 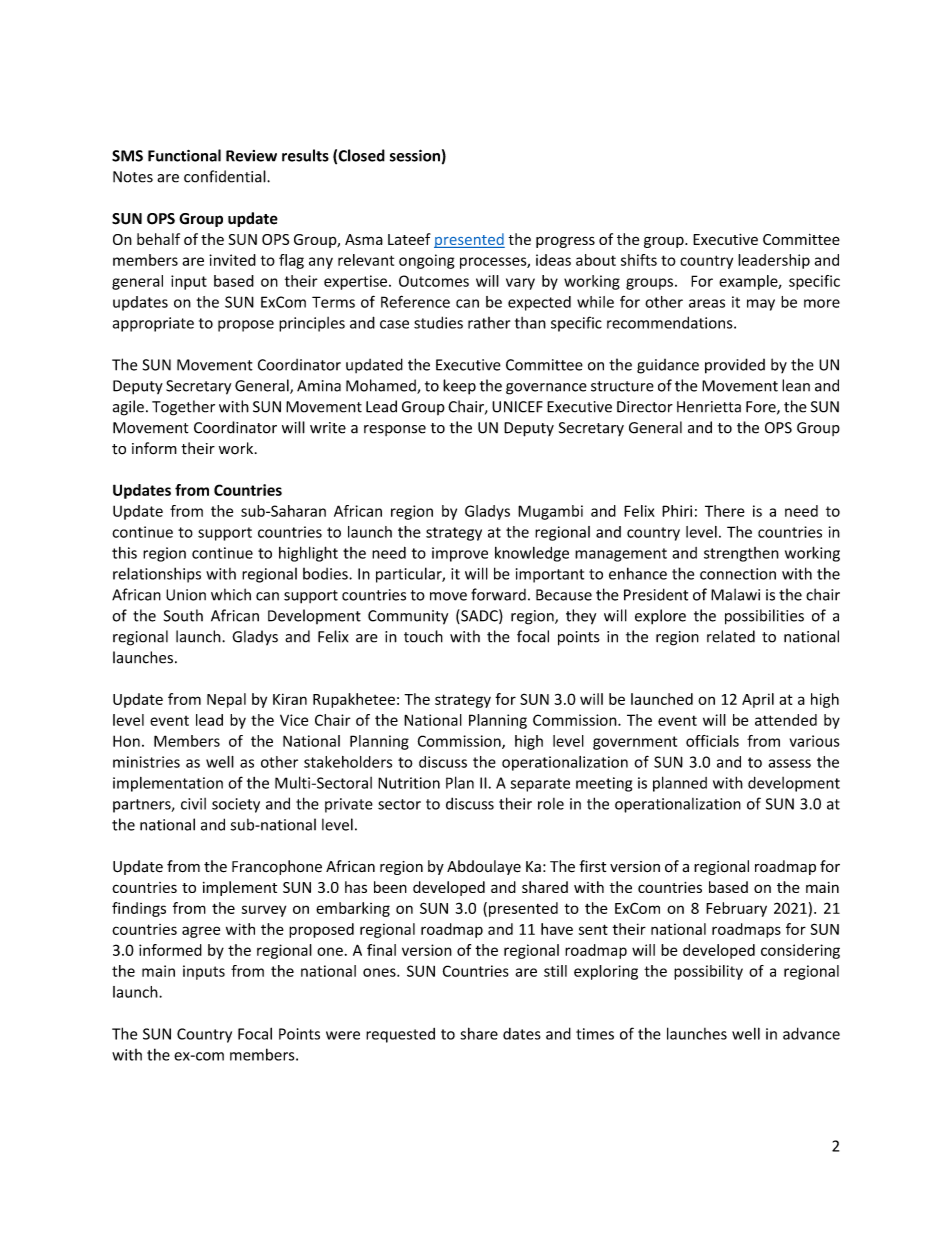 I want to click on Malawi, so click(x=735, y=594).
